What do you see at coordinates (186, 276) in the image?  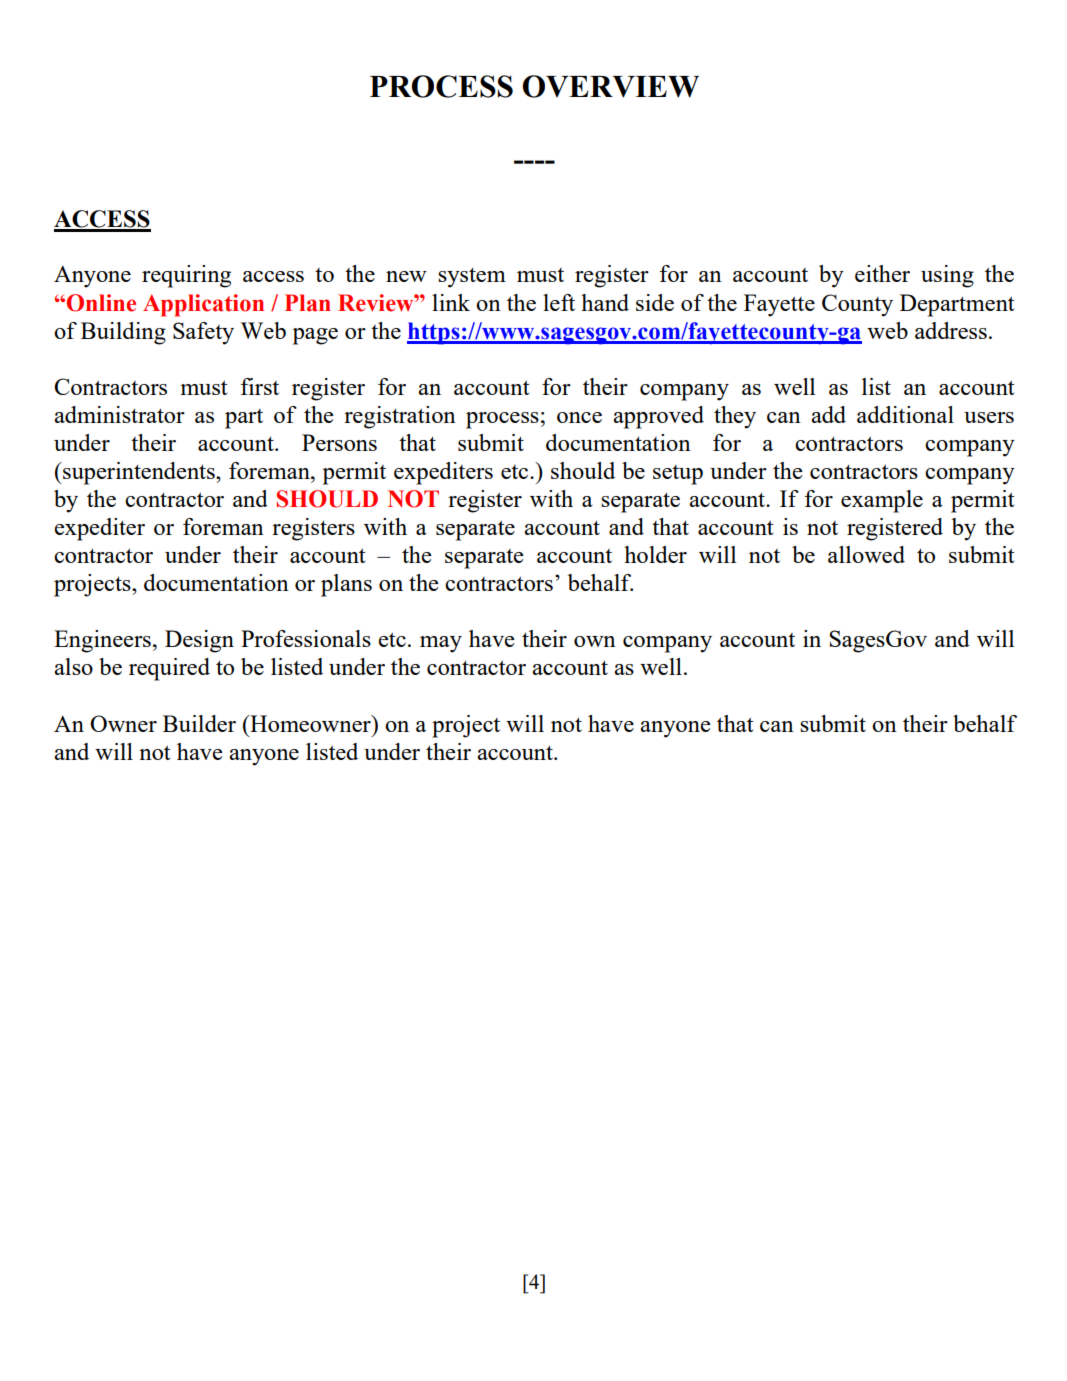 I see `requiring` at bounding box center [186, 276].
